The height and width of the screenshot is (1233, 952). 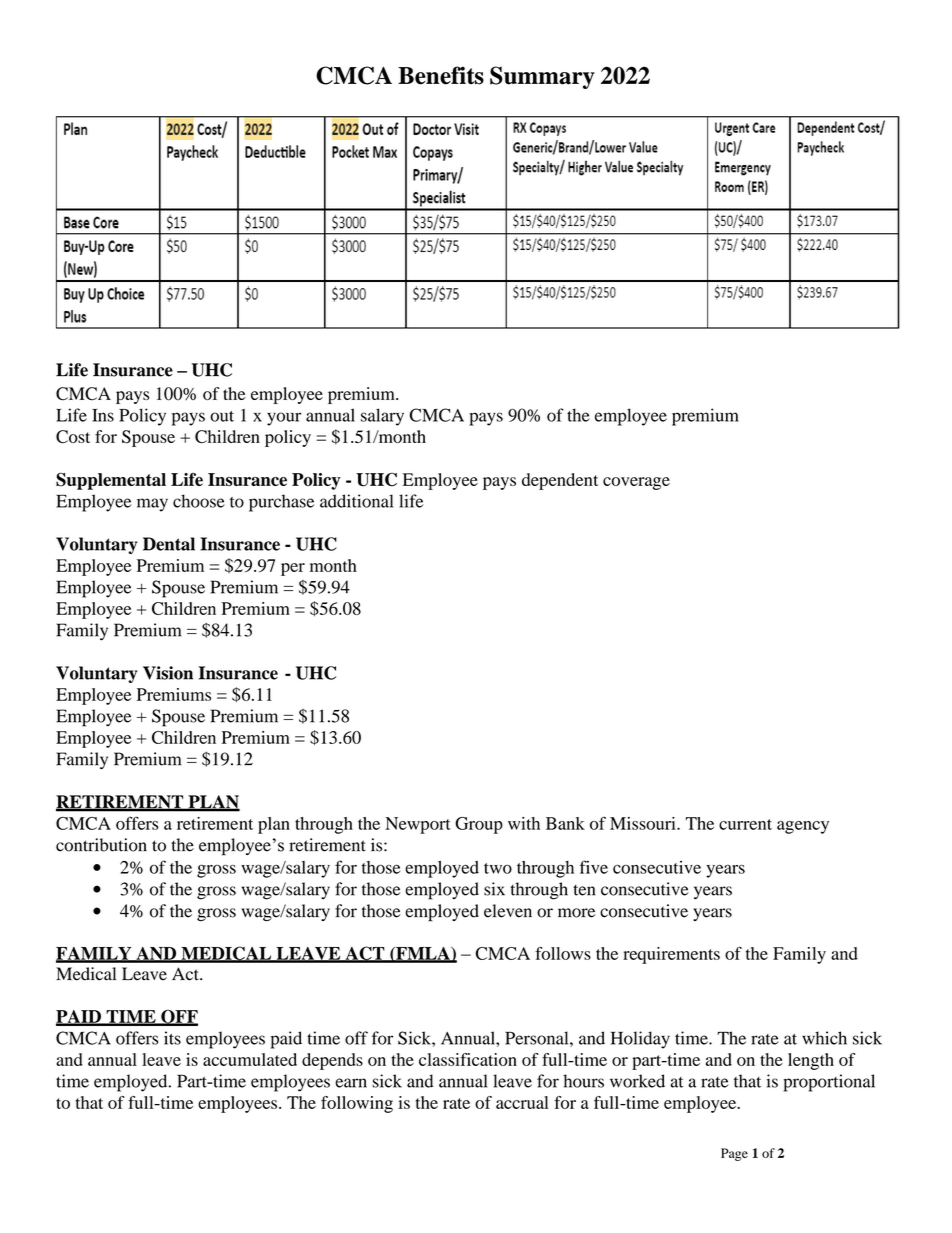 I want to click on Summary, so click(x=542, y=77).
